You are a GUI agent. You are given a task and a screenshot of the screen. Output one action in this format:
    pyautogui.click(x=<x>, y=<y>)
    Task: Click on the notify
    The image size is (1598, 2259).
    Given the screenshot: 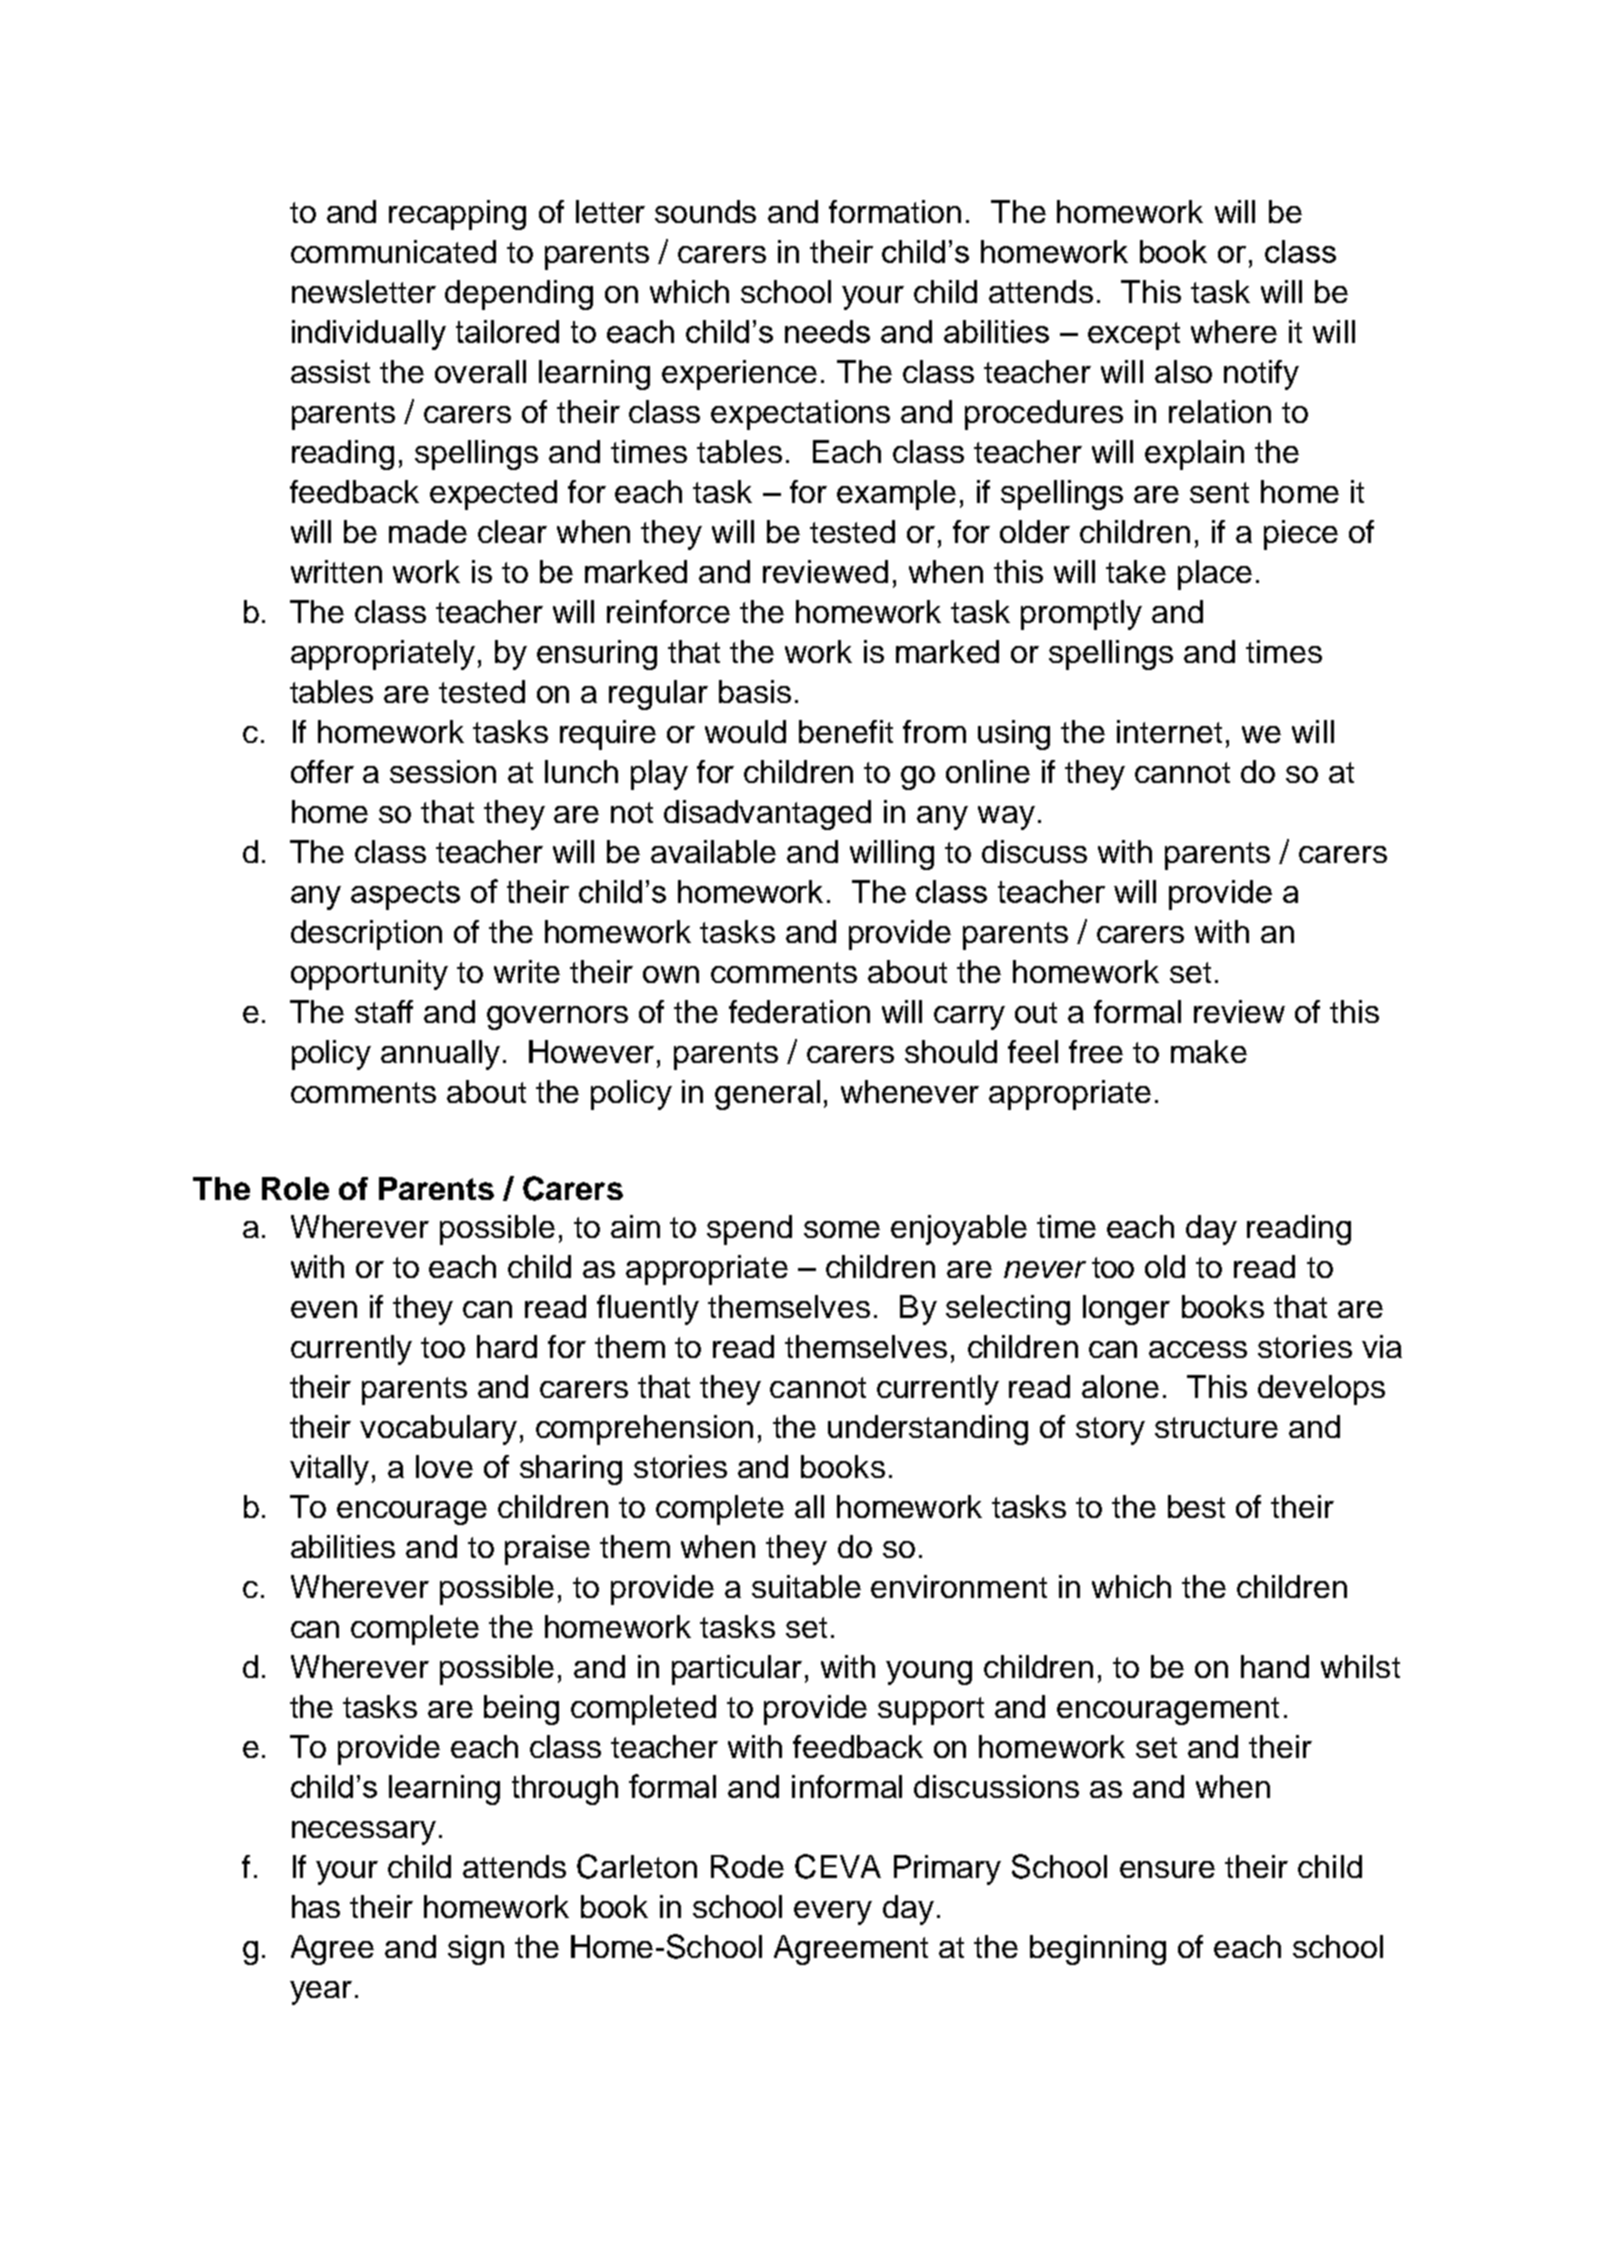 What is the action you would take?
    pyautogui.click(x=1261, y=375)
